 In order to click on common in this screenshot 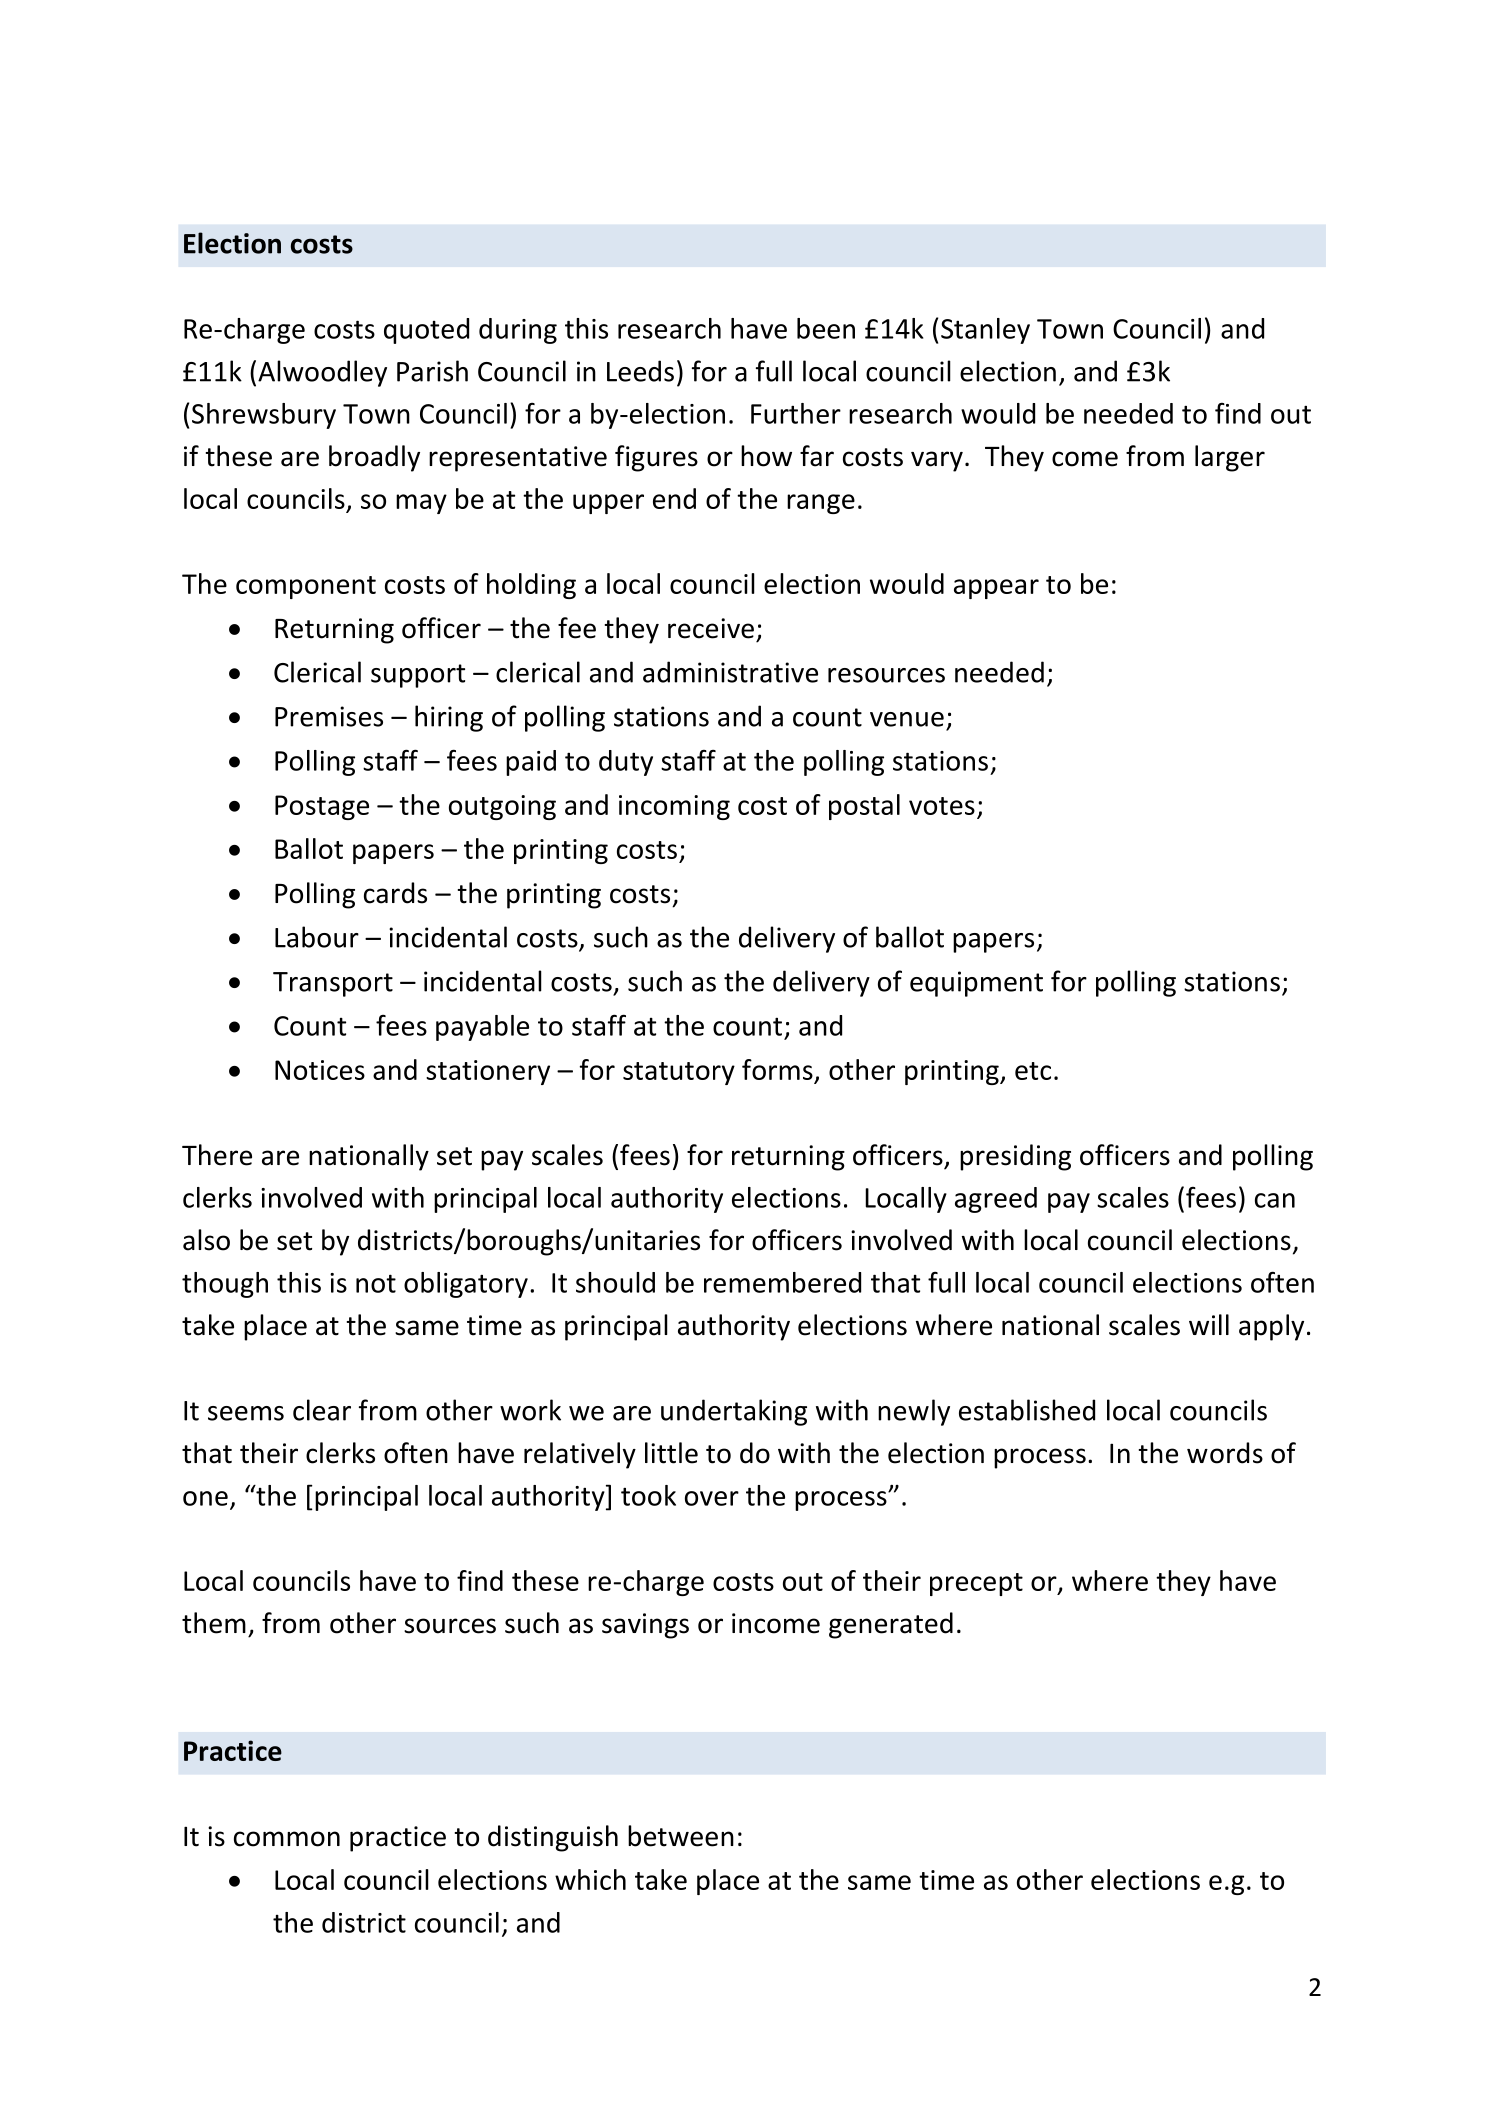, I will do `click(287, 1839)`.
